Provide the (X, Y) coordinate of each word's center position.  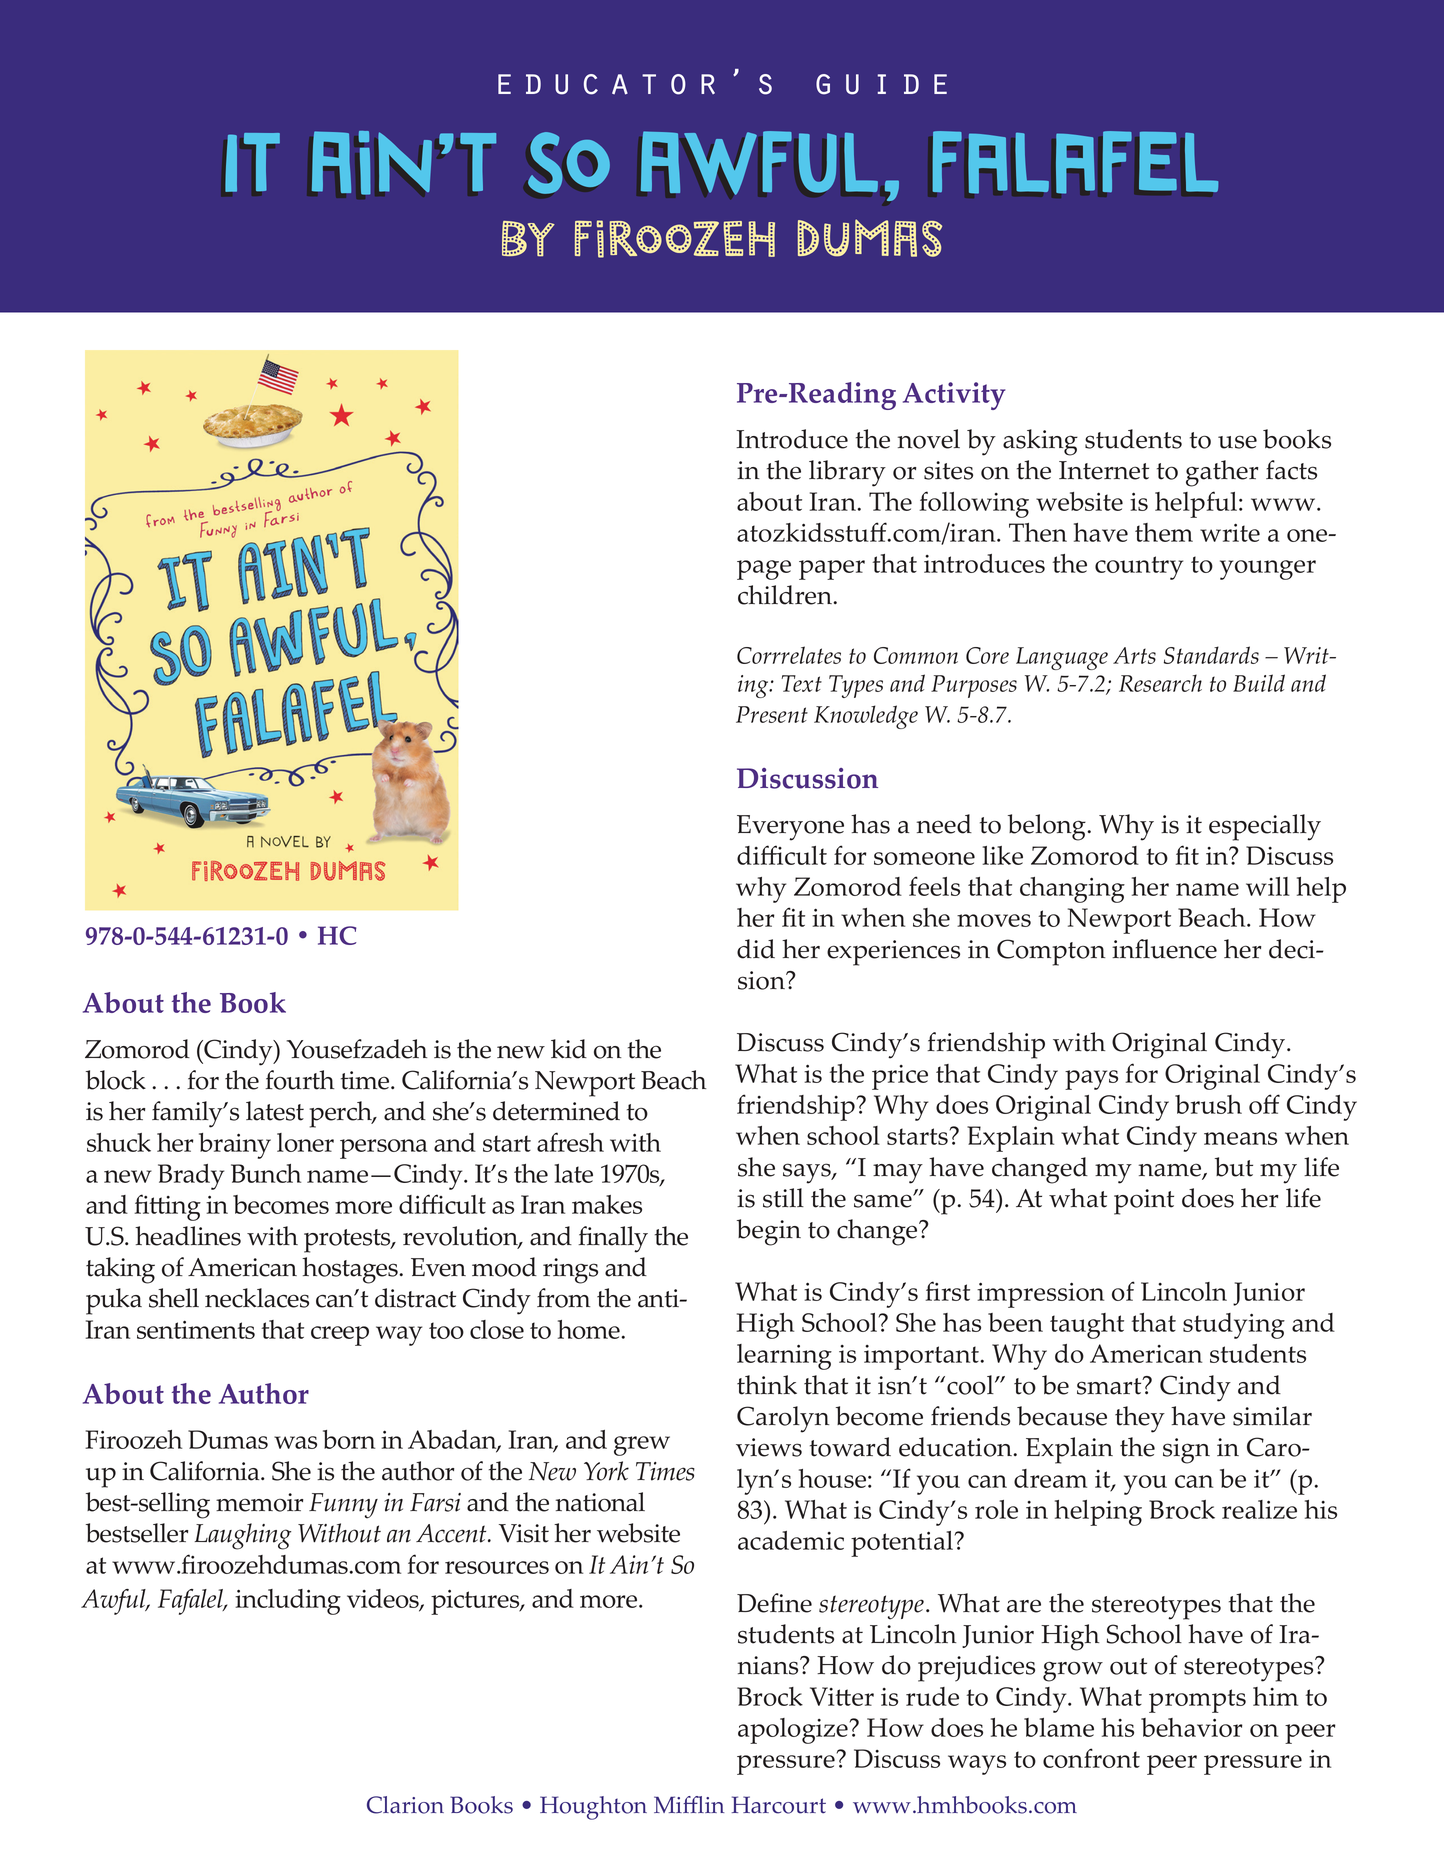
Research (1160, 683)
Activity (954, 396)
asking (1040, 442)
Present (772, 714)
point (1144, 1202)
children (786, 595)
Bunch (266, 1173)
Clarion (405, 1805)
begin (769, 1232)
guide (881, 84)
